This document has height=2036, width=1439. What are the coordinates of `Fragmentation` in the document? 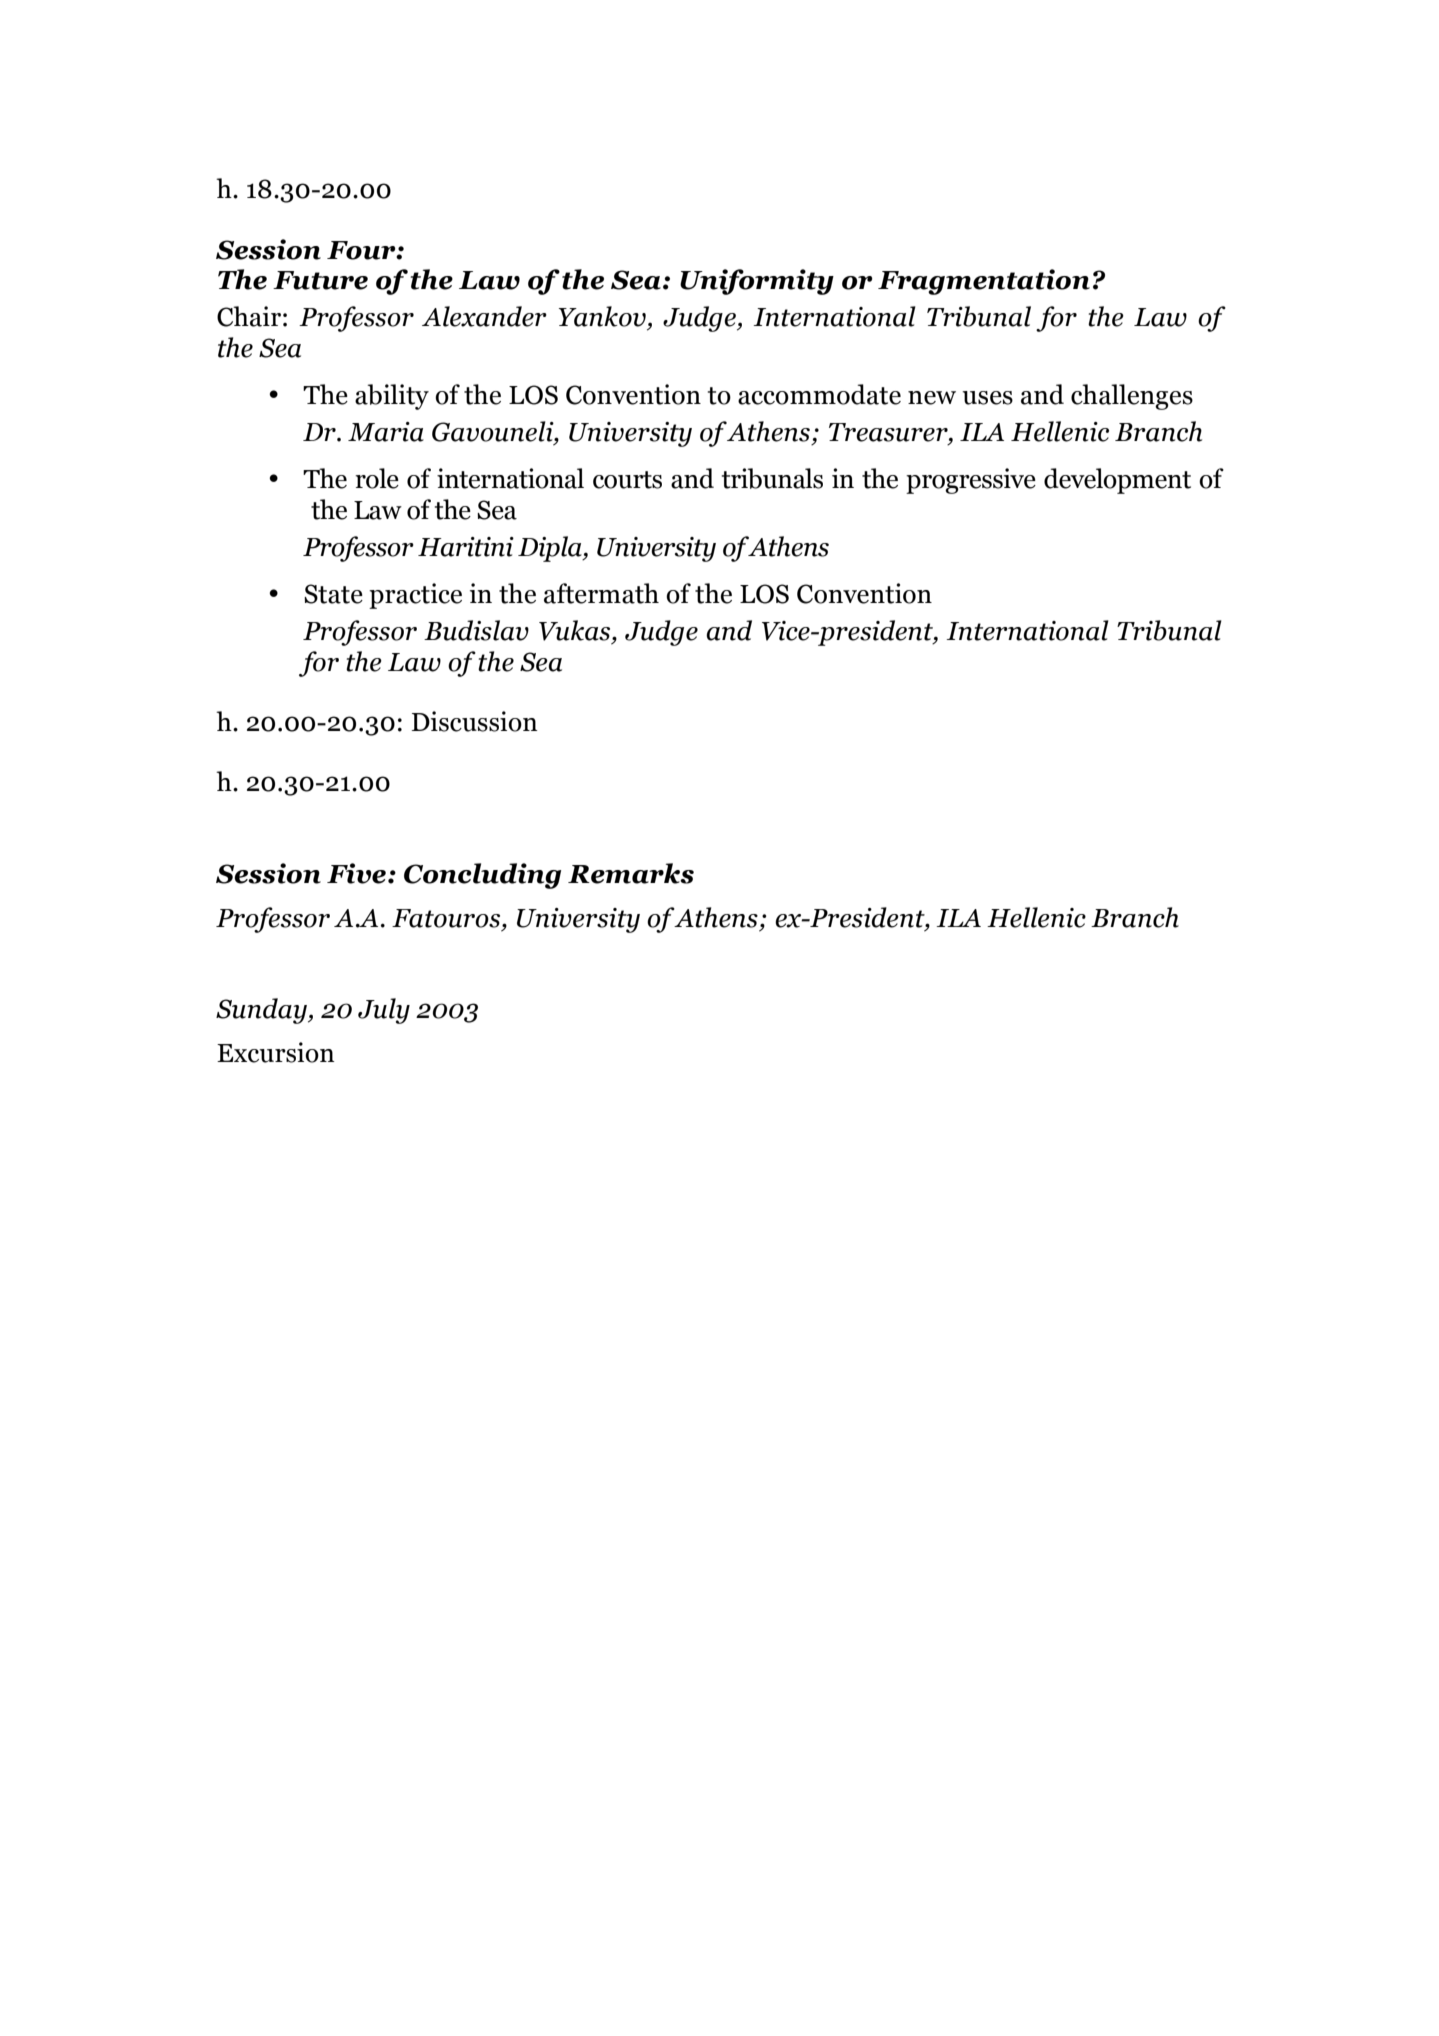 It's located at (984, 282).
